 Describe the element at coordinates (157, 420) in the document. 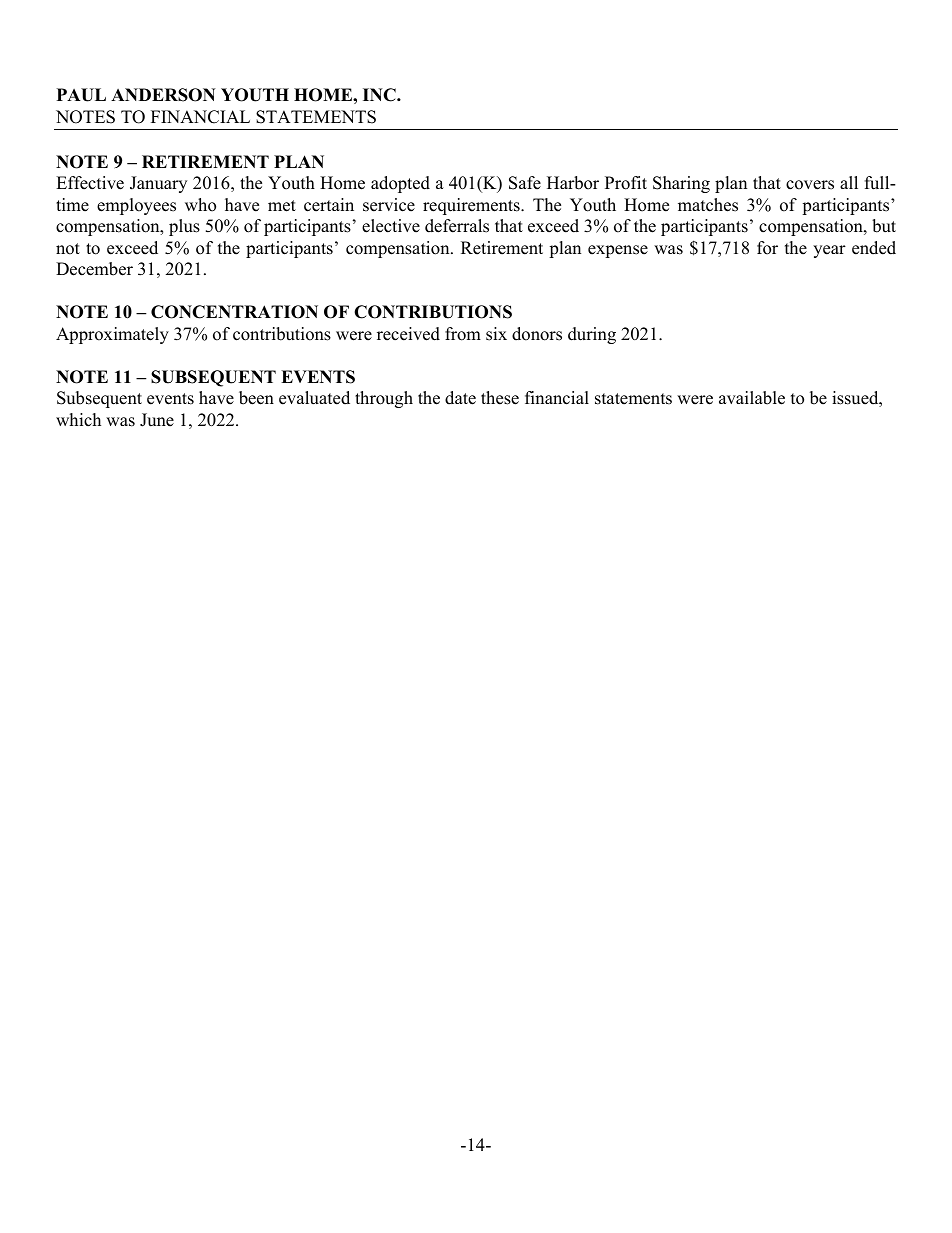

I see `June` at that location.
